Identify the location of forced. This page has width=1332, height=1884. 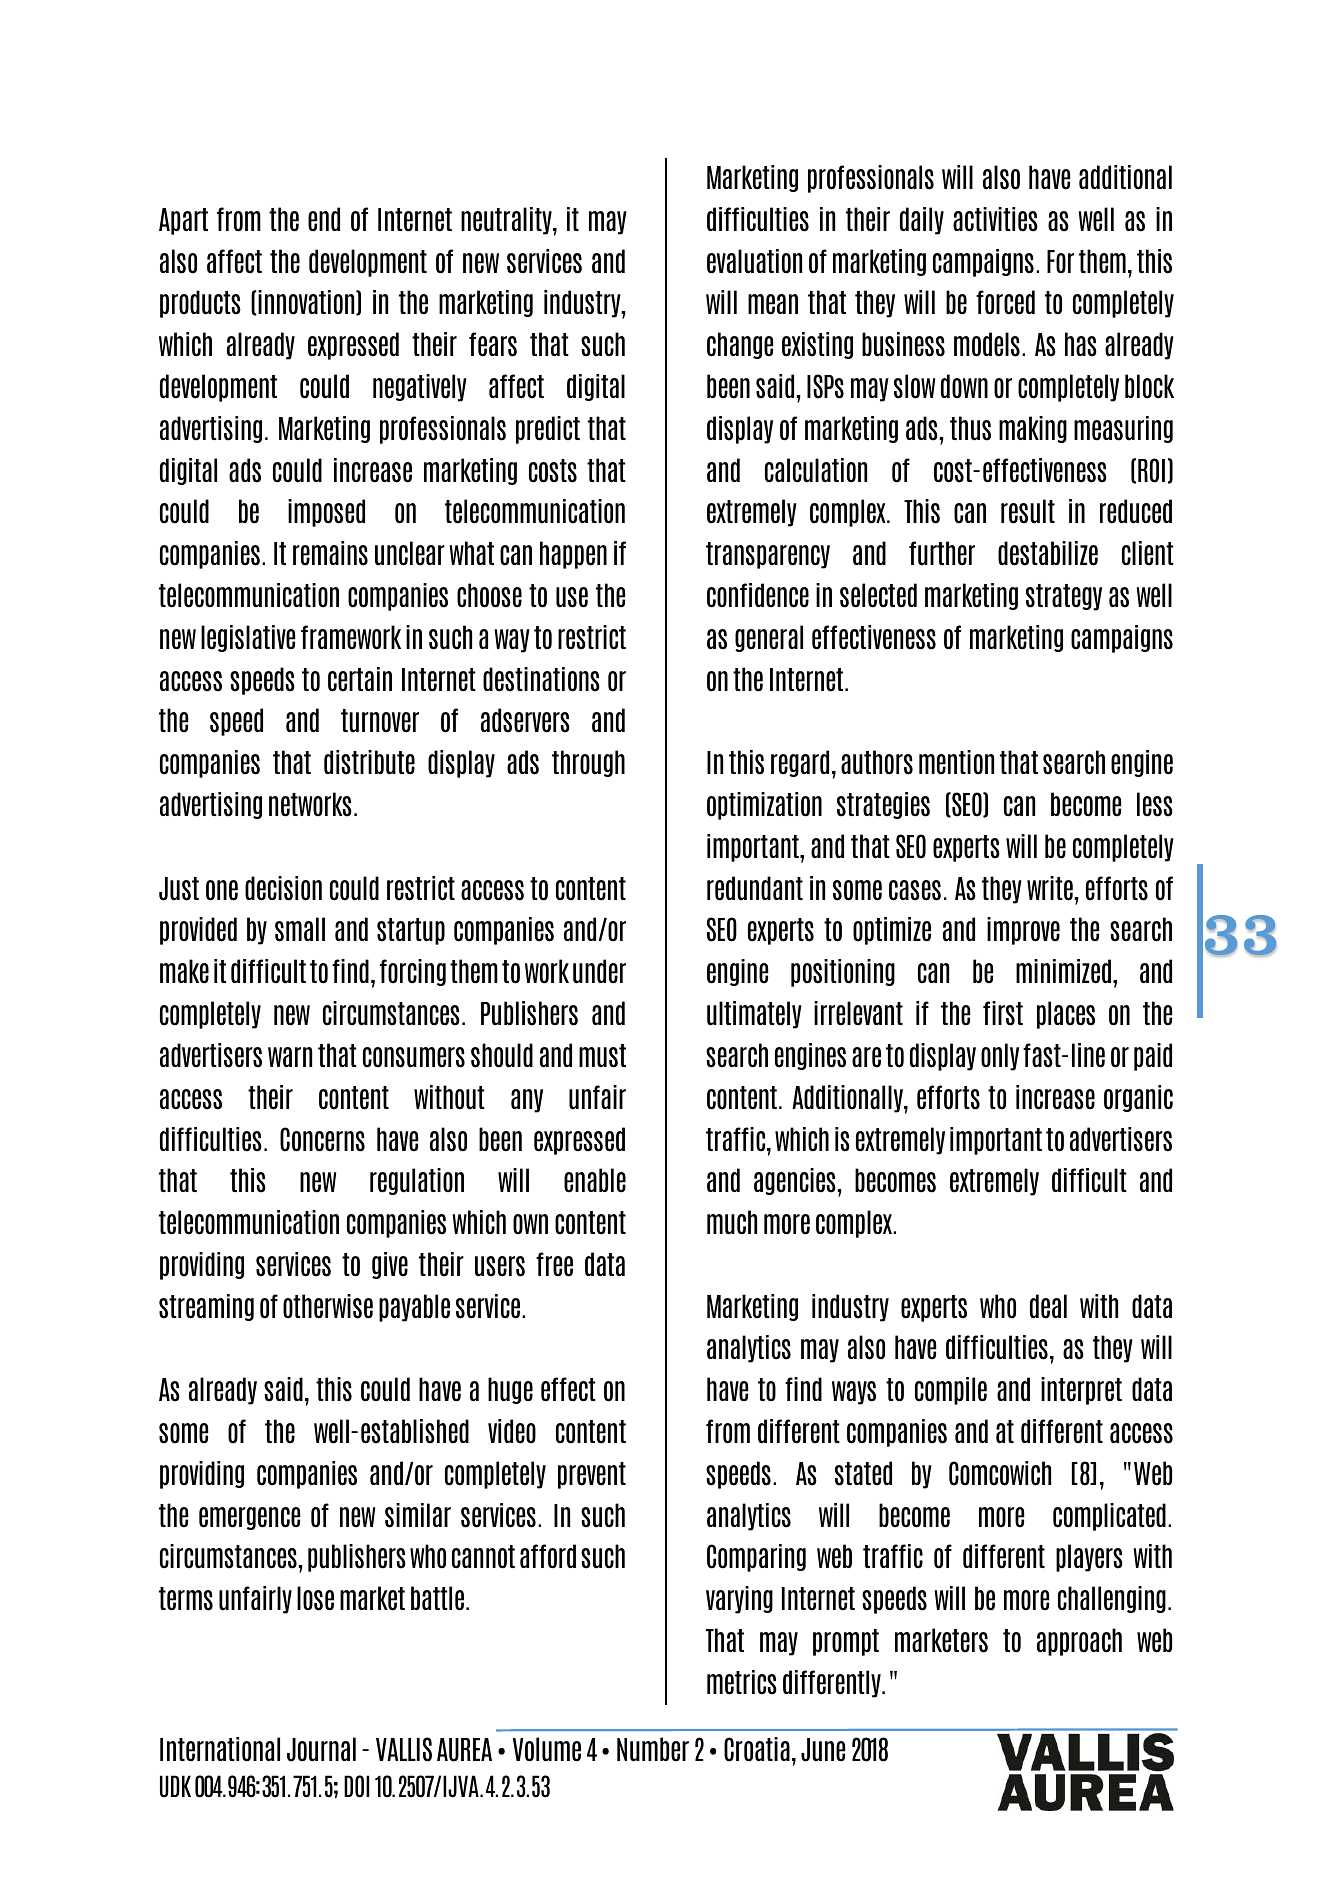
(1005, 302).
